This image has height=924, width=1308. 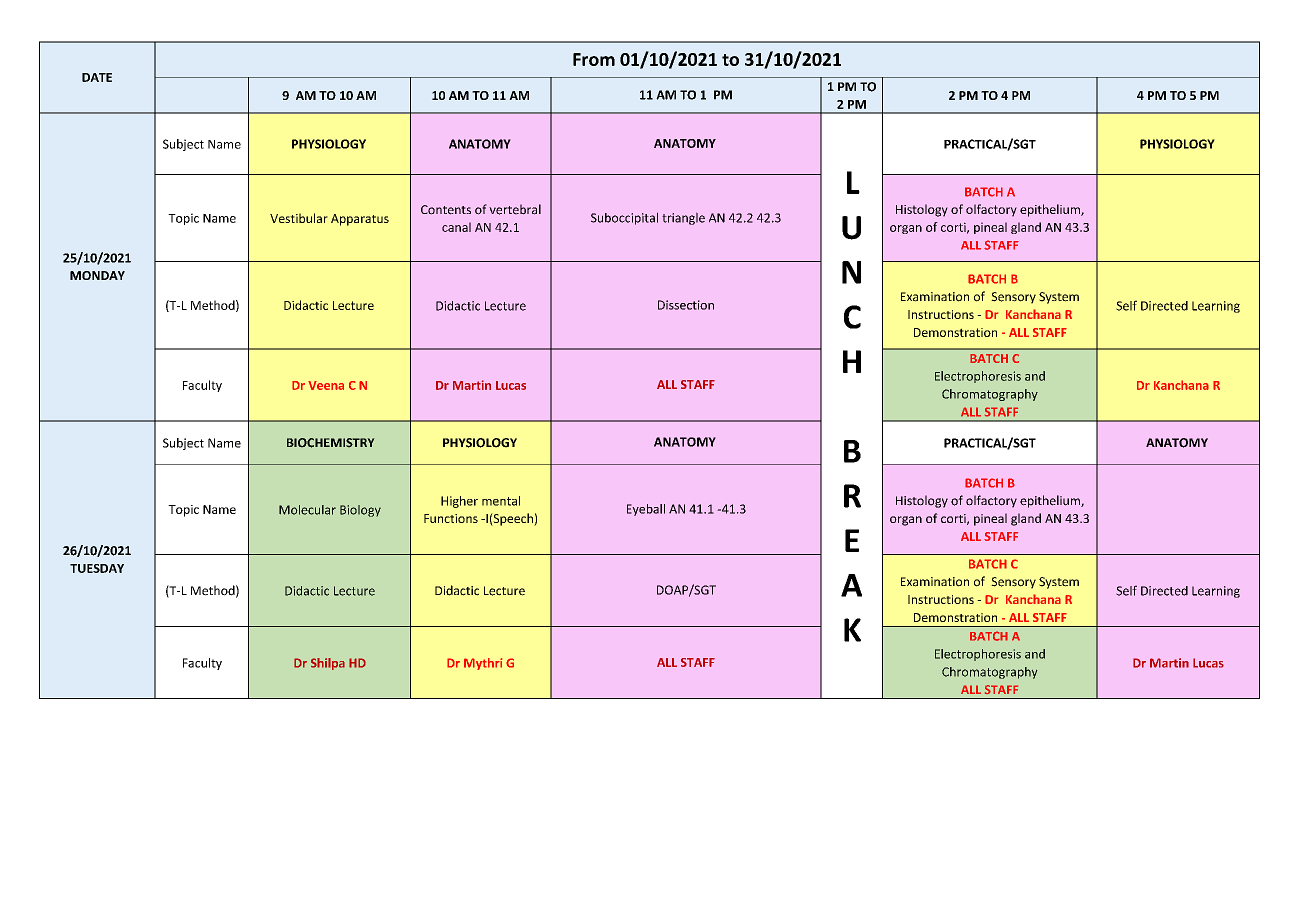 I want to click on Eyeball, so click(x=646, y=510).
